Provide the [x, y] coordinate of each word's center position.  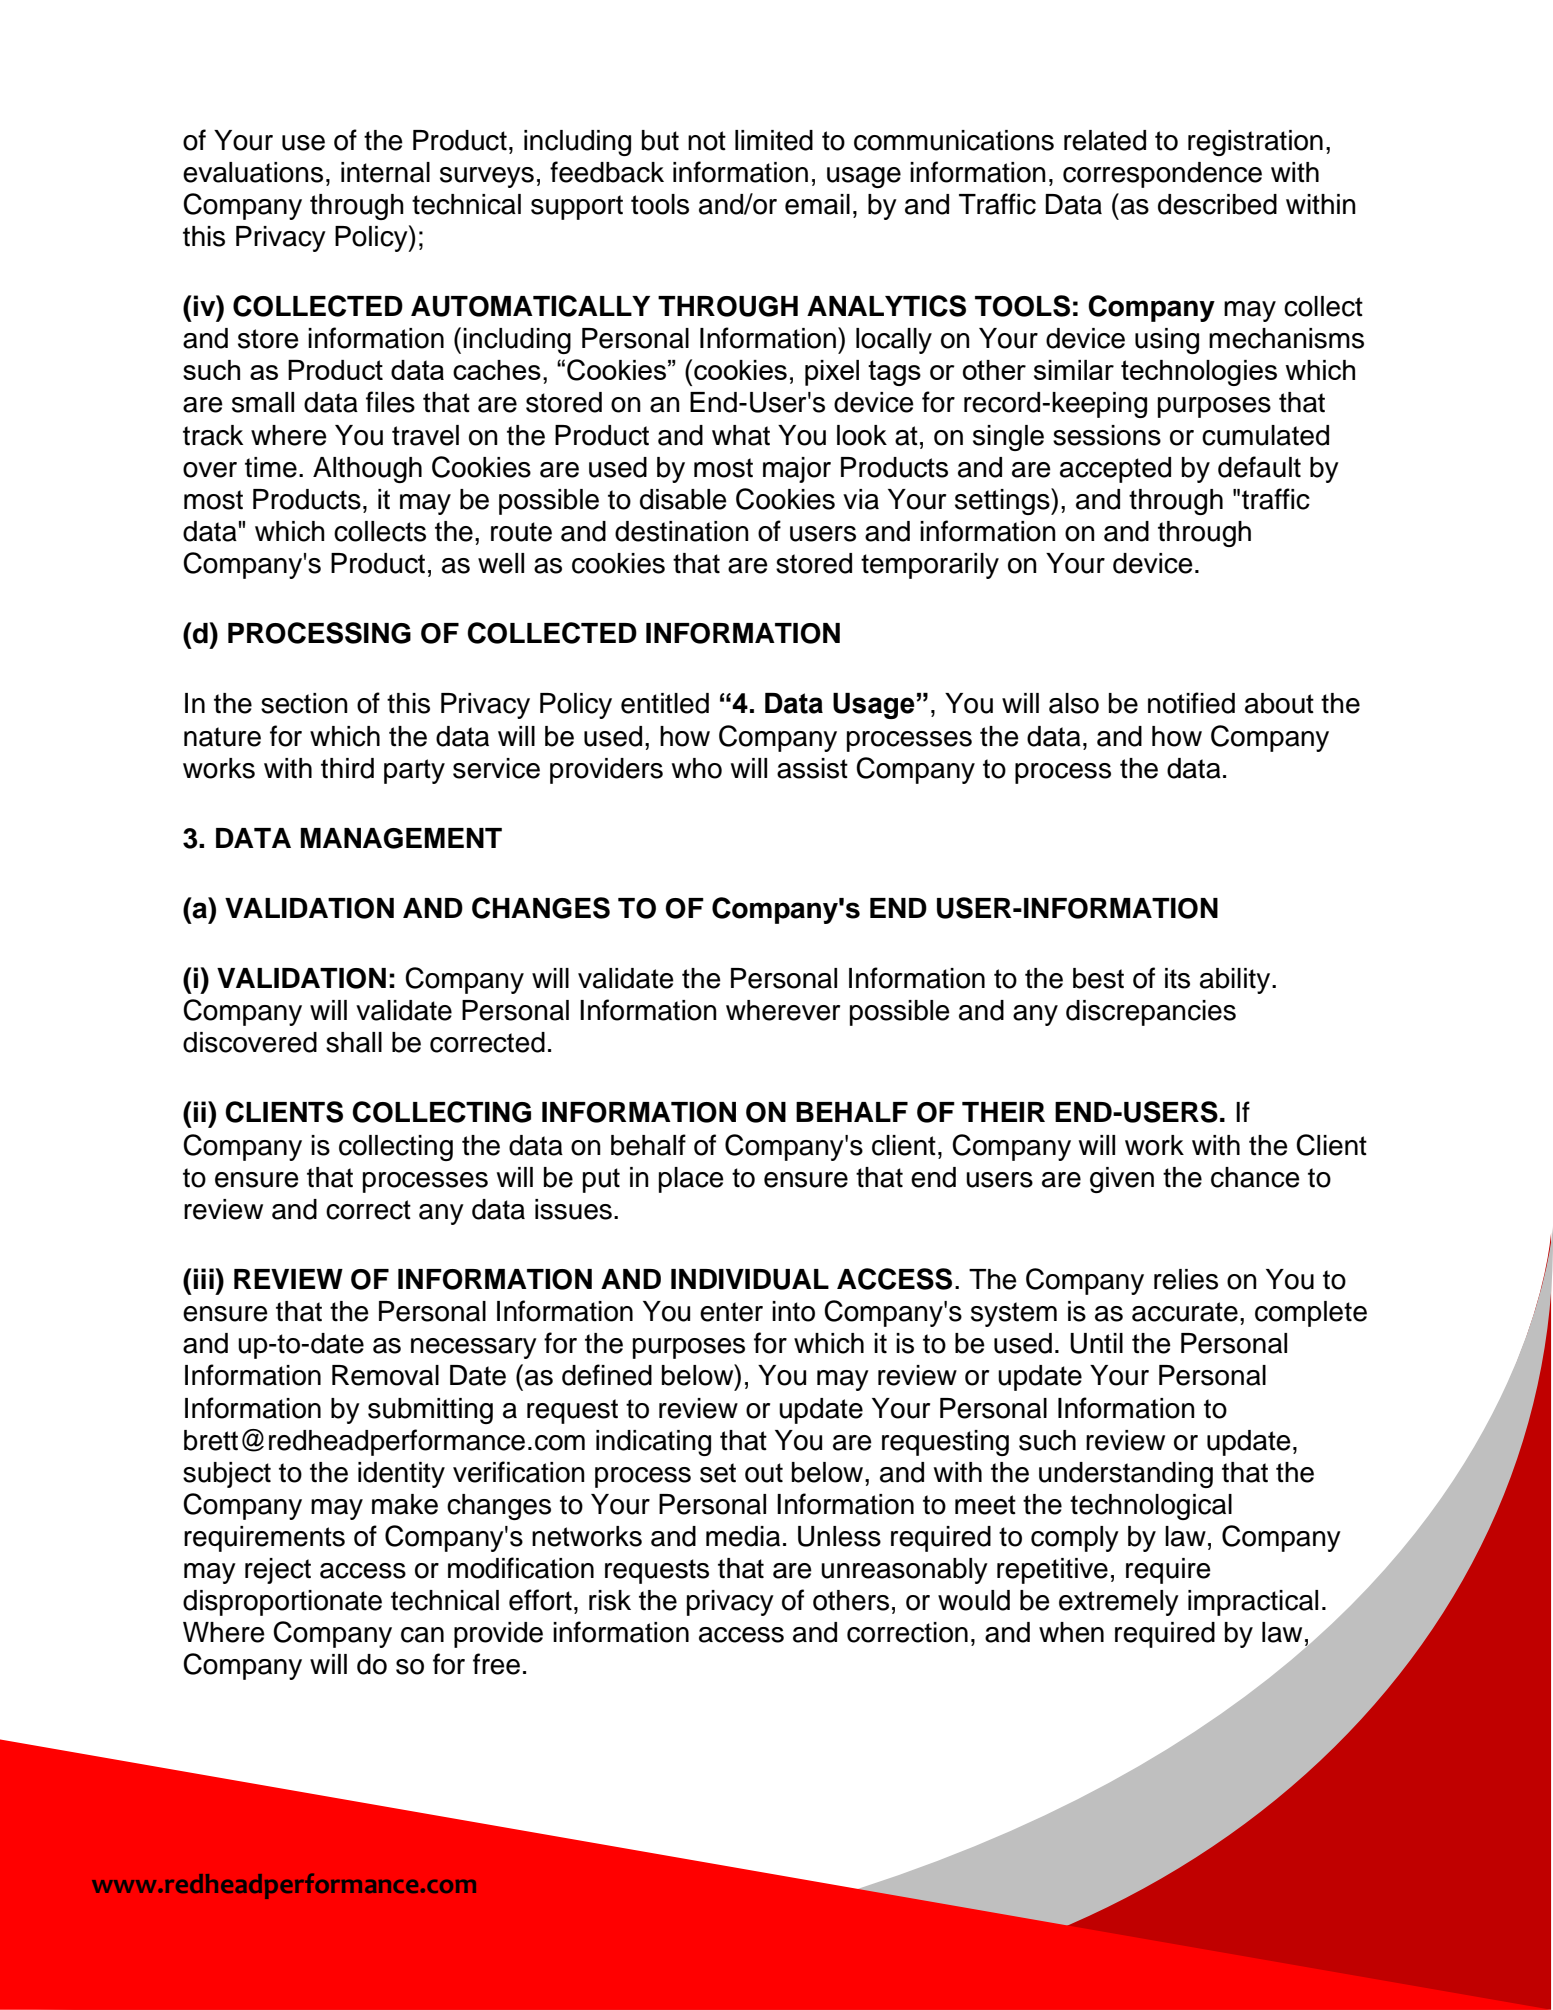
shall [354, 1042]
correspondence [1162, 175]
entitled [665, 703]
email [817, 204]
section [304, 703]
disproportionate [282, 1603]
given [1122, 1180]
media [743, 1536]
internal [385, 172]
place [691, 1180]
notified [1191, 703]
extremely [1119, 1603]
